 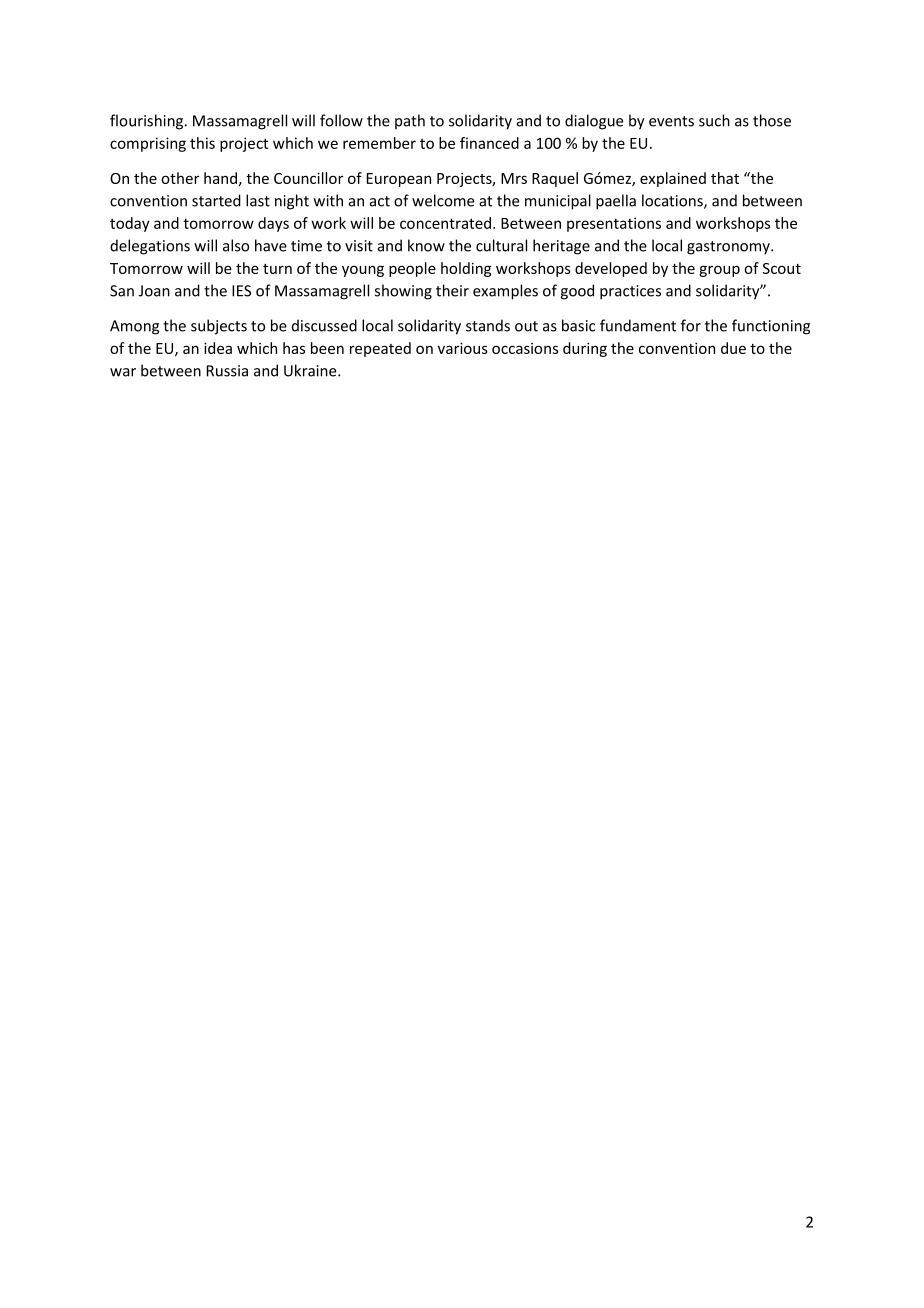 What do you see at coordinates (216, 200) in the screenshot?
I see `started` at bounding box center [216, 200].
